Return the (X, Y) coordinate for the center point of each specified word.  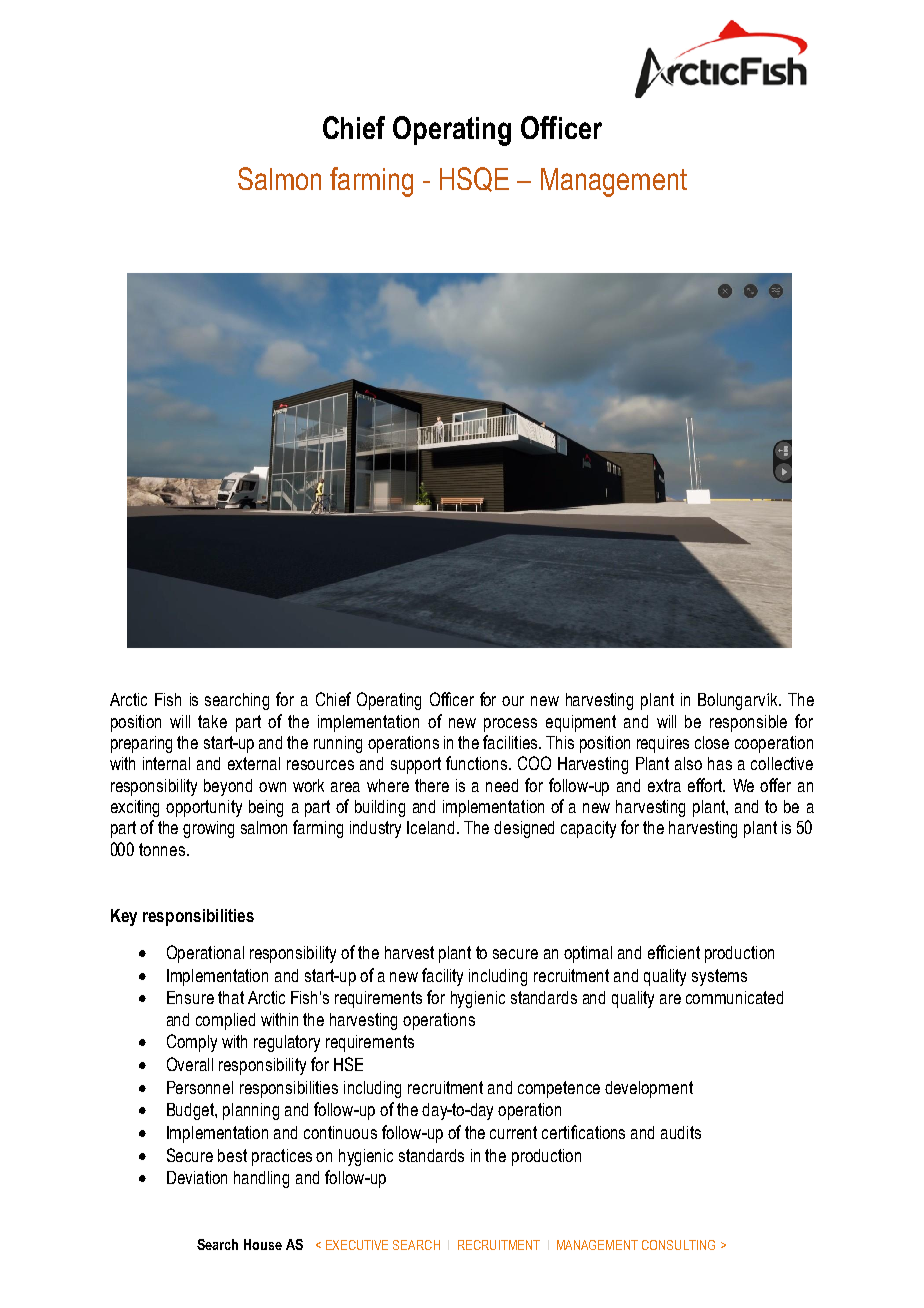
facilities (511, 742)
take (212, 721)
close (712, 742)
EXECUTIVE (357, 1245)
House (263, 1244)
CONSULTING (678, 1245)
